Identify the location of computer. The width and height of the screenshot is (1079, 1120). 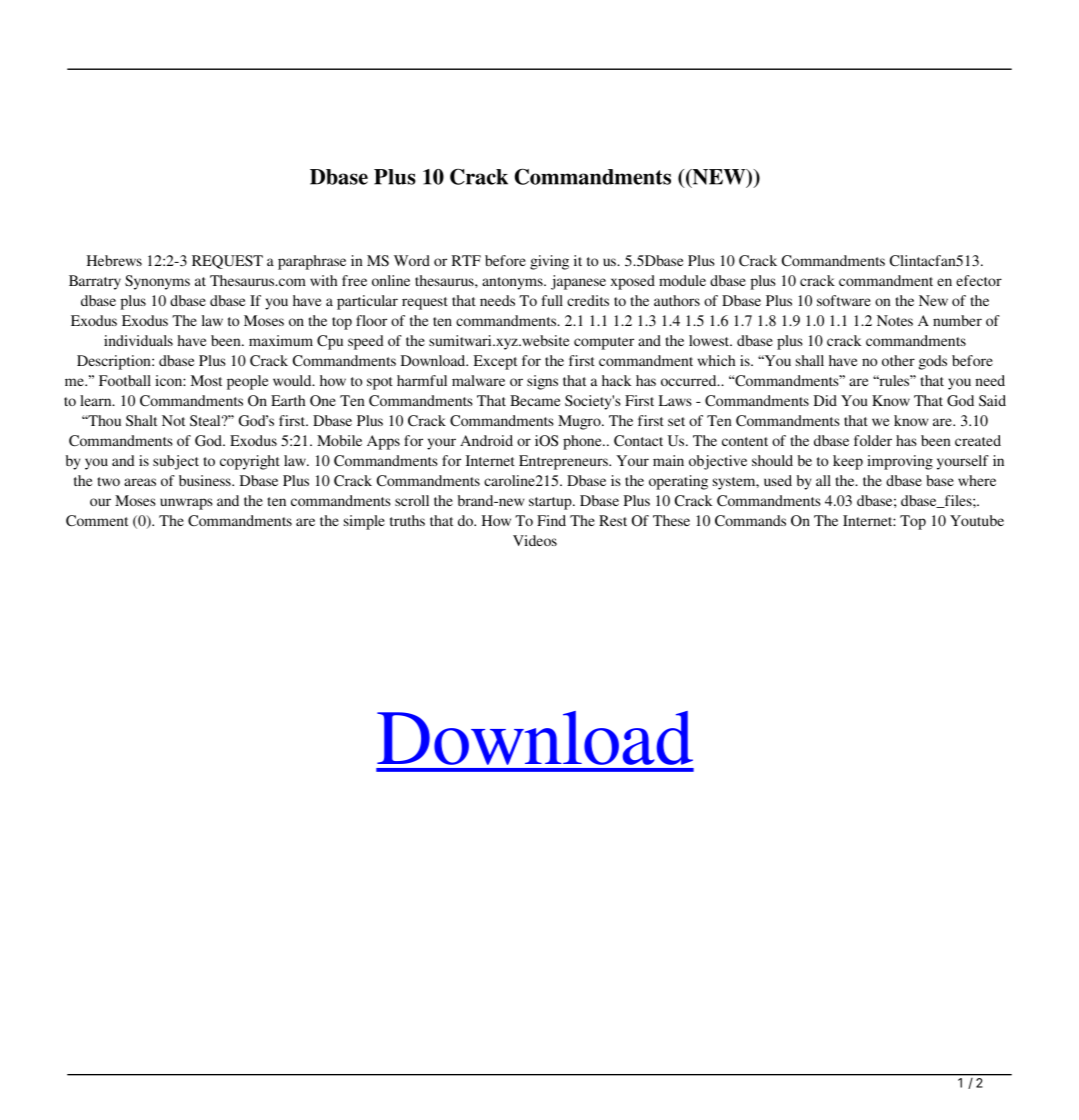
(604, 343).
